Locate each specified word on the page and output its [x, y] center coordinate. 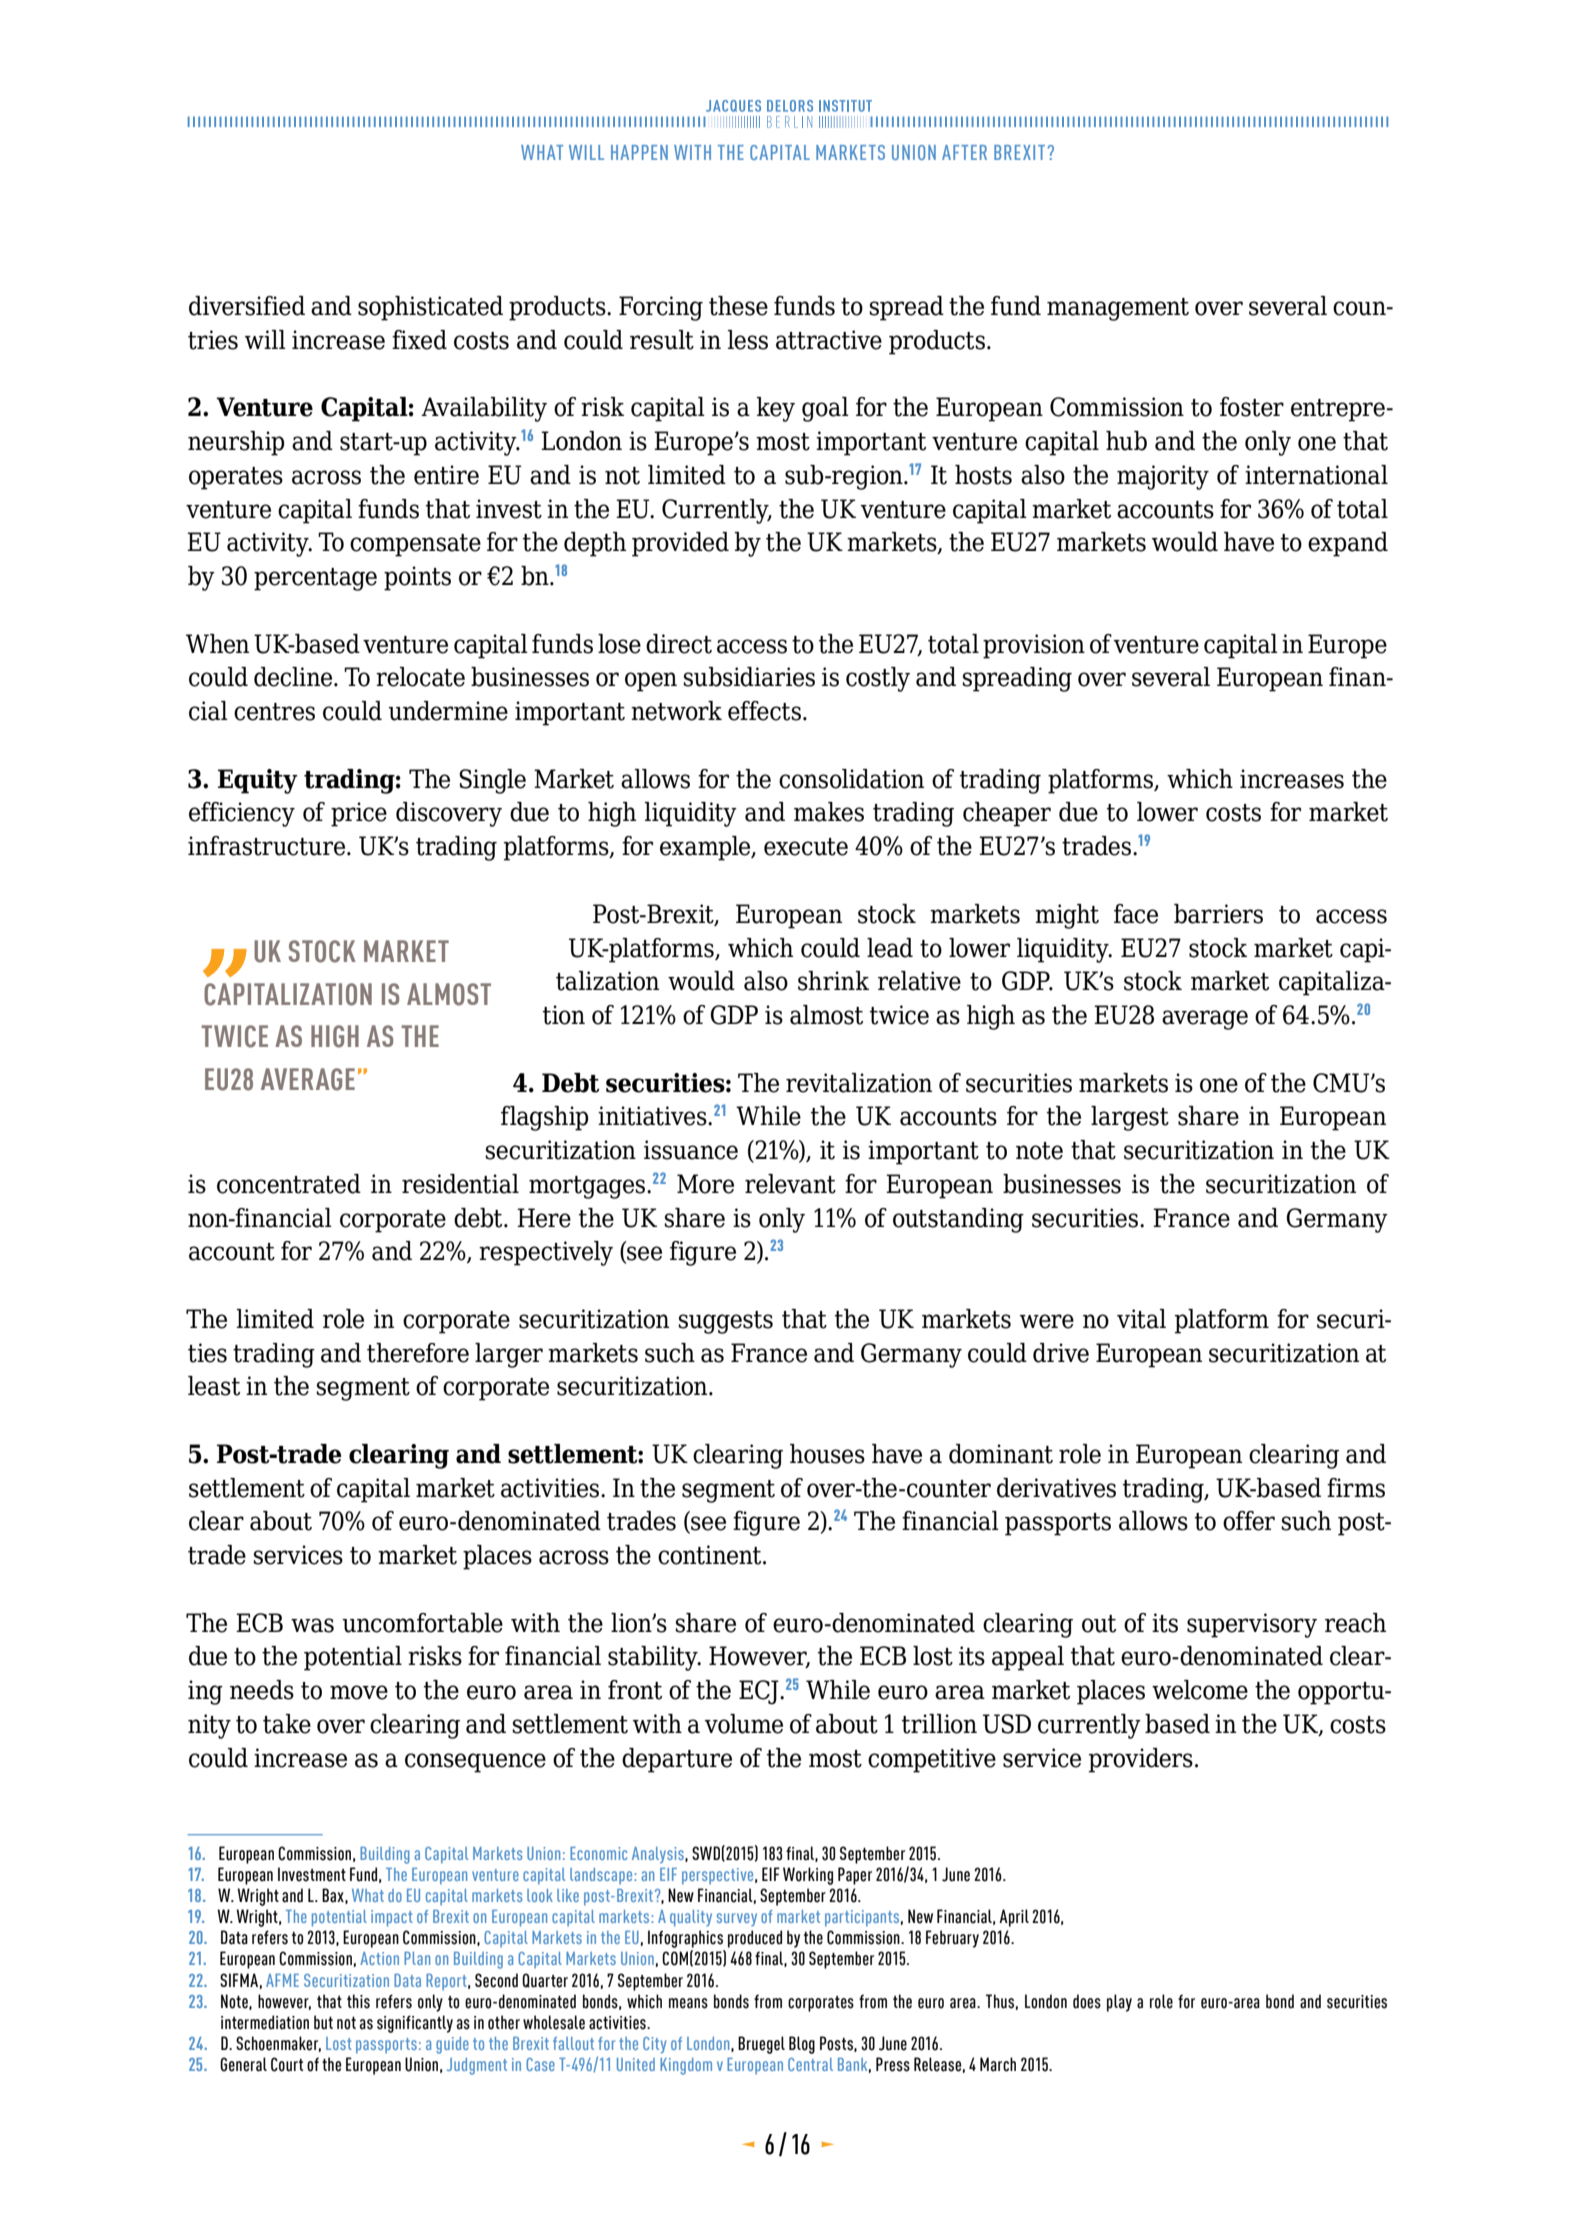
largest [1130, 1118]
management [1118, 309]
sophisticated [430, 308]
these [738, 306]
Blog [802, 2045]
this [358, 2001]
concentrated [289, 1184]
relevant [790, 1184]
